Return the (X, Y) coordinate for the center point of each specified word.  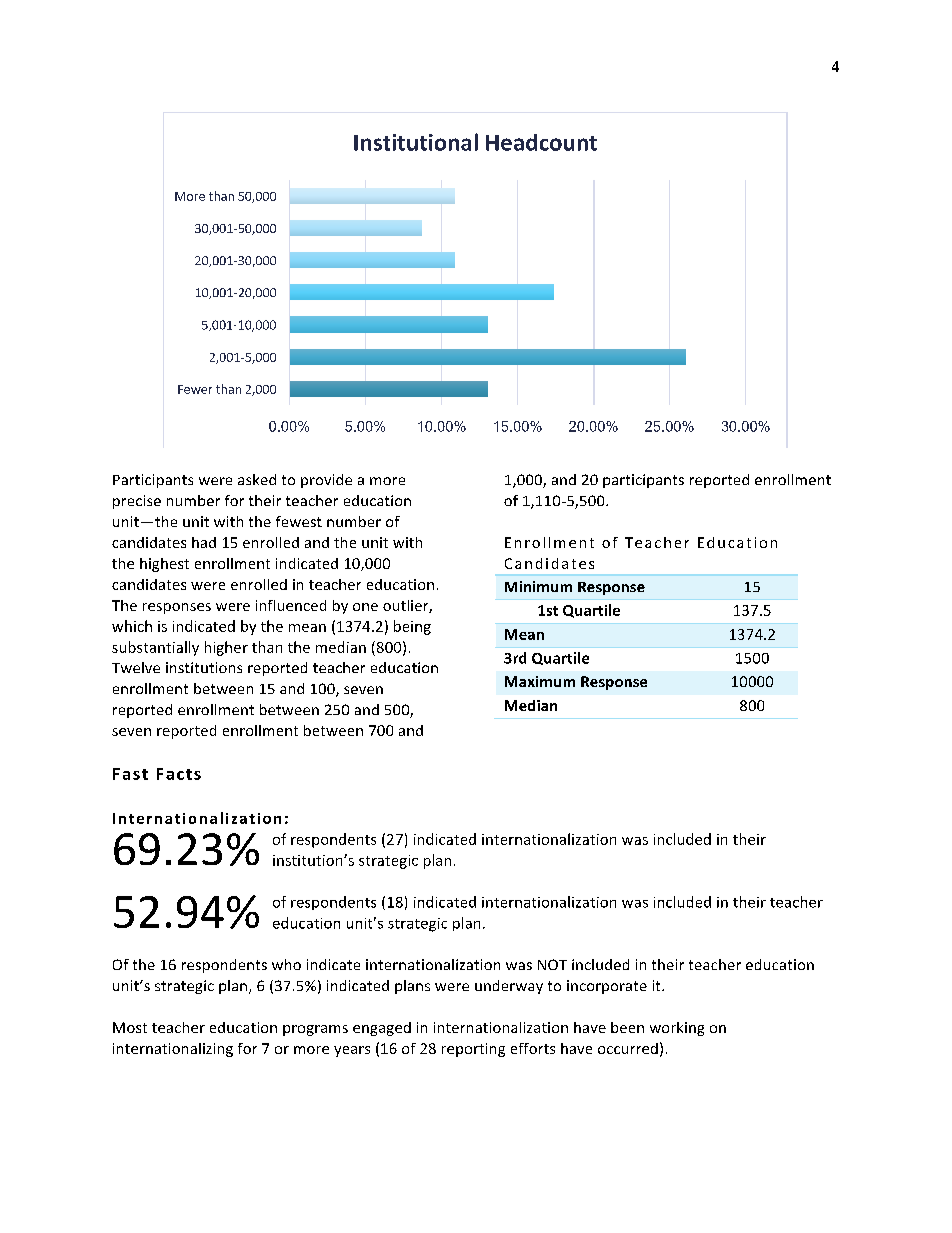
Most (130, 1027)
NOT (552, 964)
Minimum (538, 586)
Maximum (540, 681)
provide (326, 481)
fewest (299, 521)
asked (257, 479)
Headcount (541, 142)
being (412, 627)
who (286, 964)
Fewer (195, 389)
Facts (179, 774)
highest (164, 565)
